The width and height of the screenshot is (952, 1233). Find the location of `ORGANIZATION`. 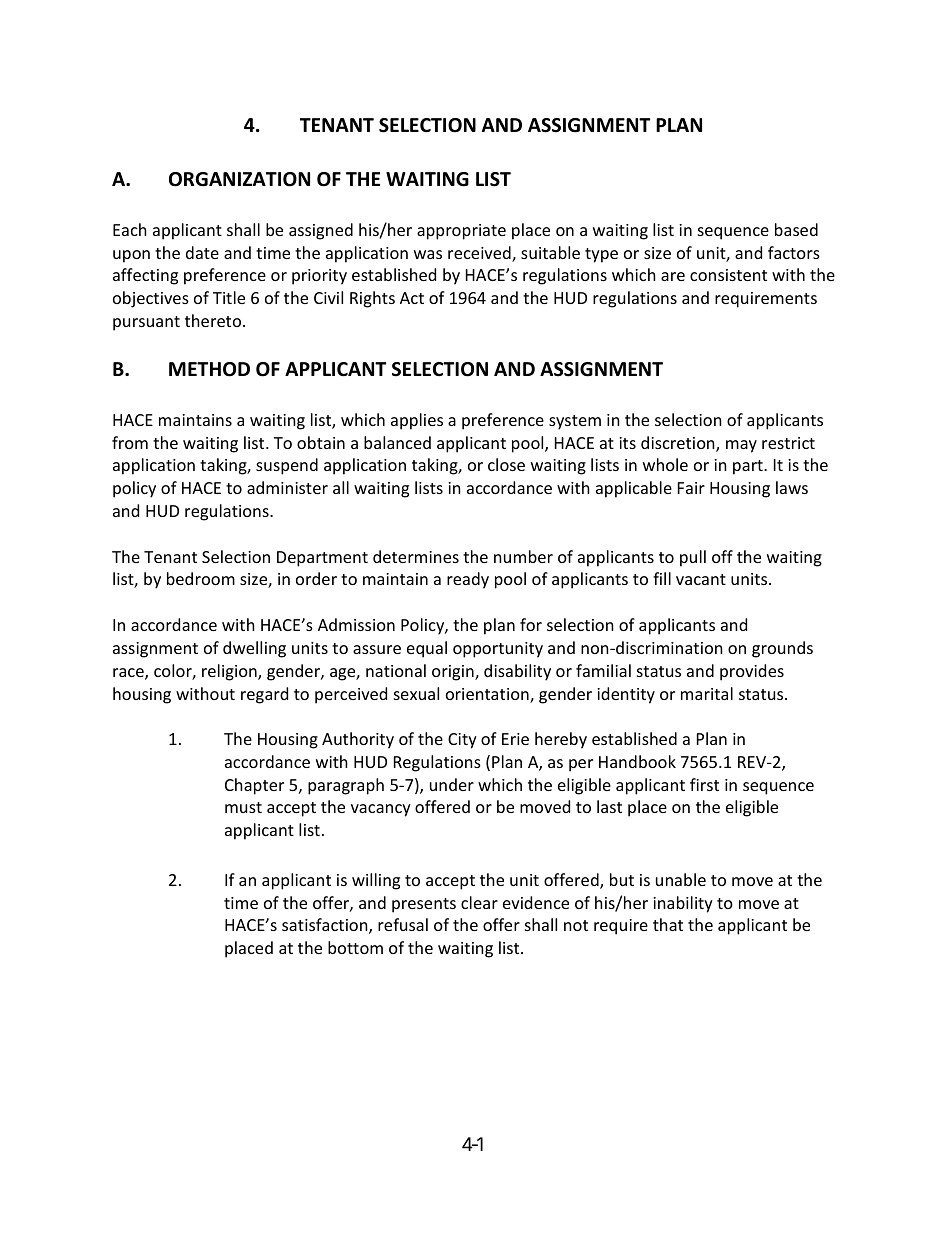

ORGANIZATION is located at coordinates (239, 179).
